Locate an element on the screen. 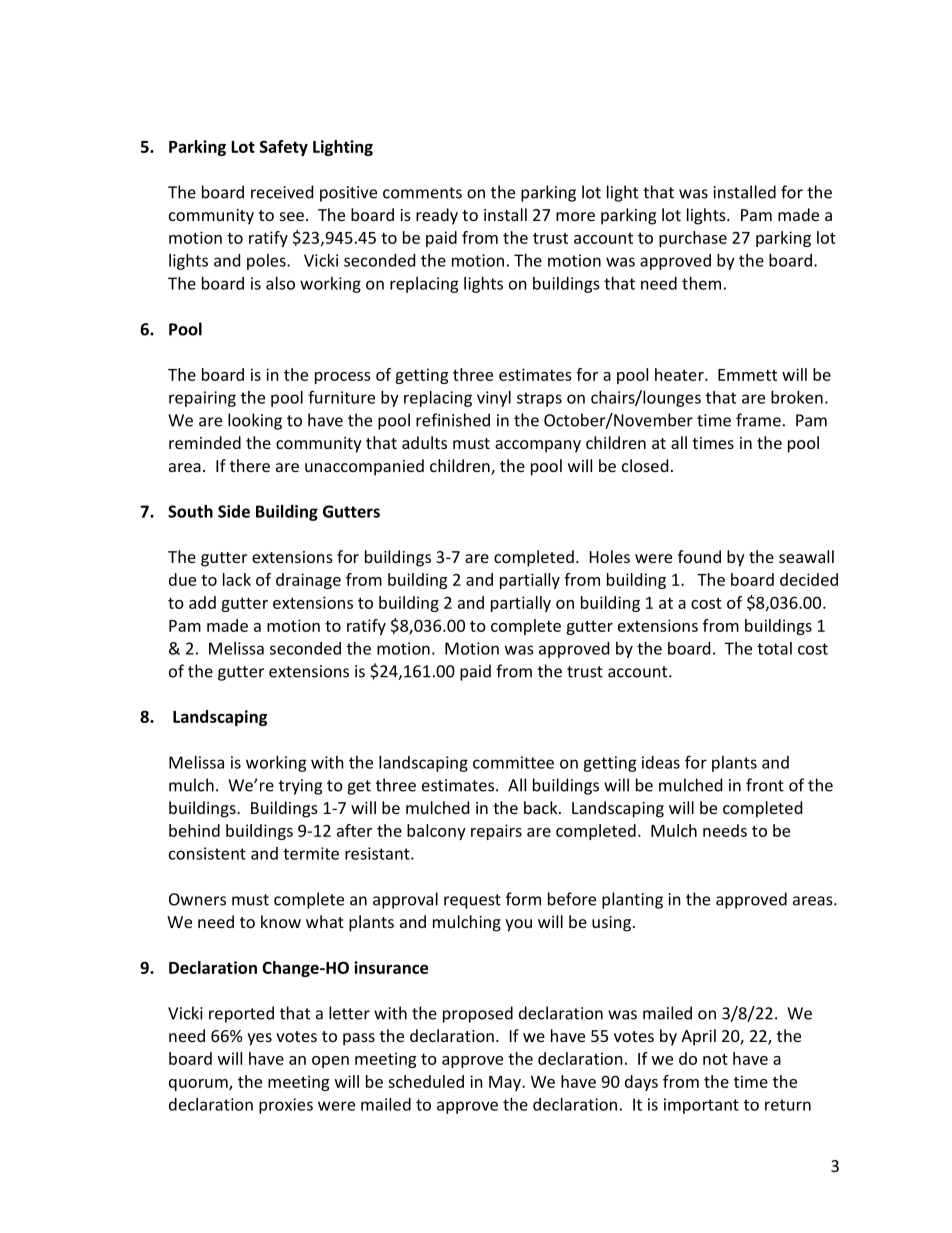 The image size is (952, 1233). committee is located at coordinates (513, 762).
